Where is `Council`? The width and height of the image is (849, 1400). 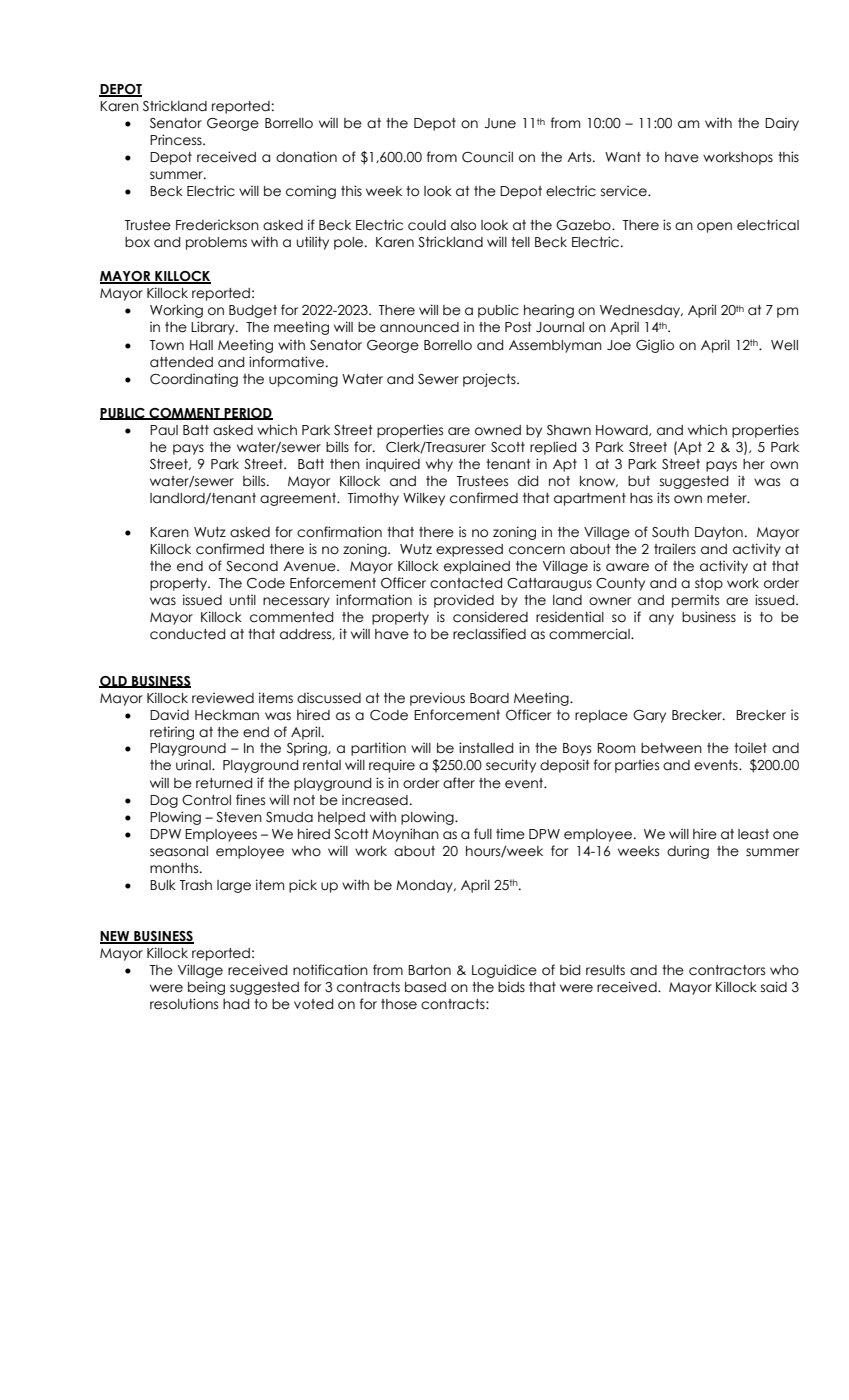 Council is located at coordinates (487, 157).
